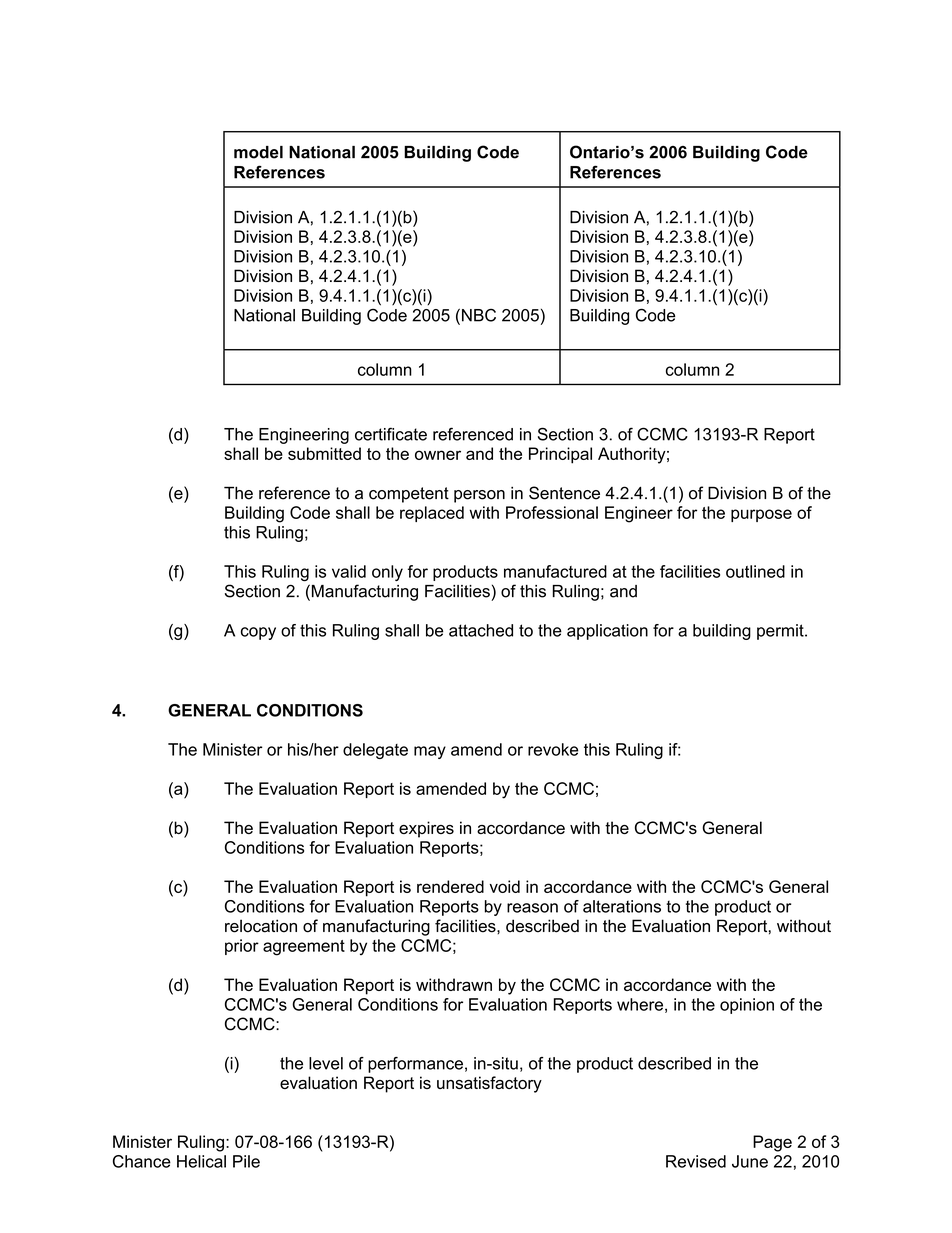  What do you see at coordinates (489, 1084) in the document?
I see `unsatisfactory` at bounding box center [489, 1084].
